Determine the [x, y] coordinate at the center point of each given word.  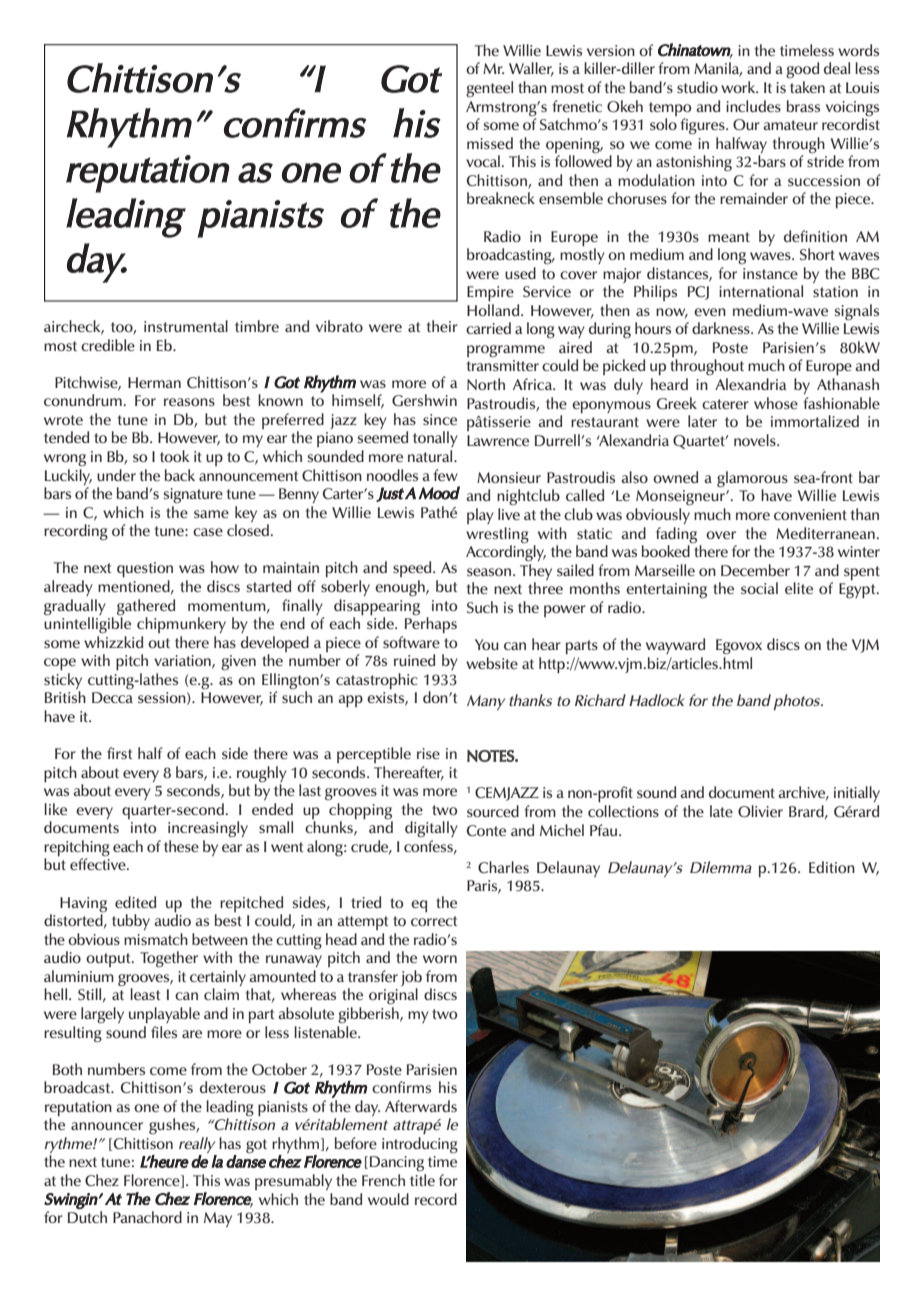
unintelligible [87, 625]
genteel [489, 89]
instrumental [186, 326]
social [759, 588]
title [422, 1180]
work [739, 87]
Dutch [87, 1217]
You [487, 644]
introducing [420, 1145]
